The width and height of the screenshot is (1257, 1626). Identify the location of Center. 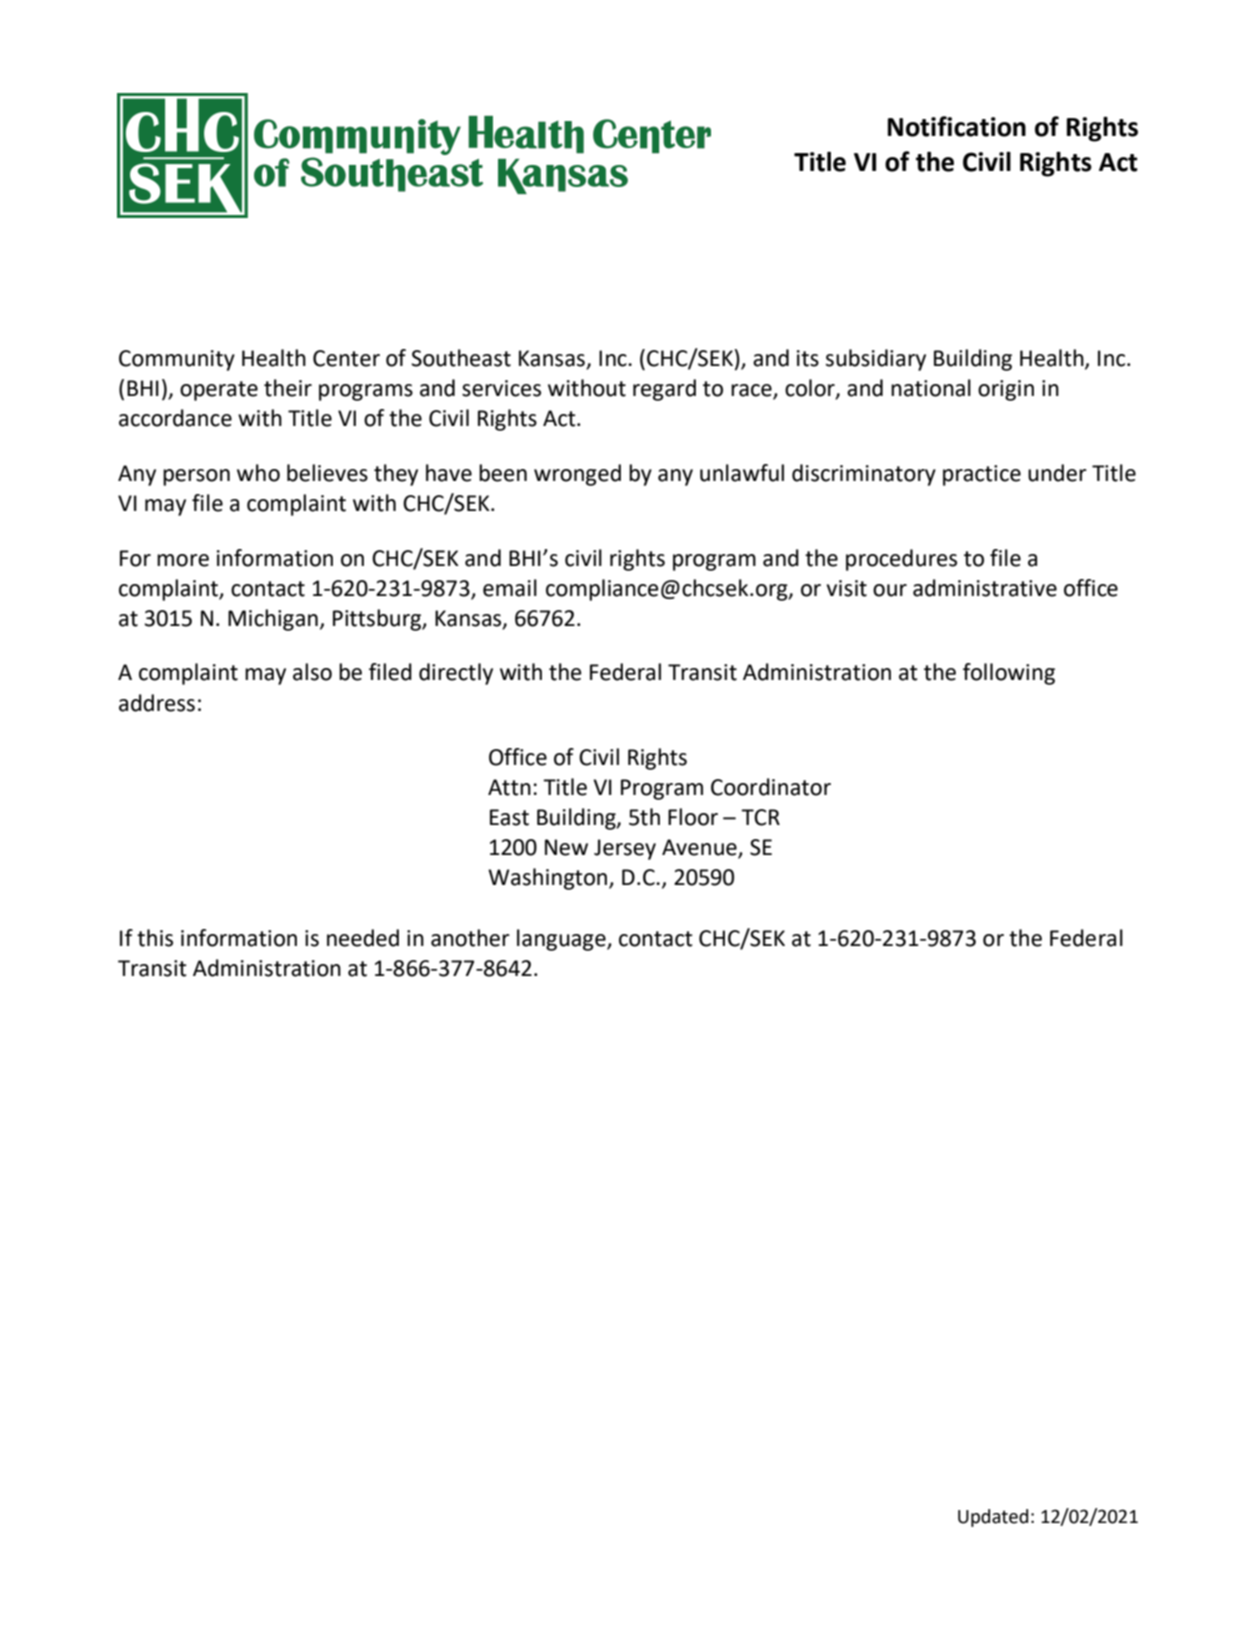
(346, 358).
